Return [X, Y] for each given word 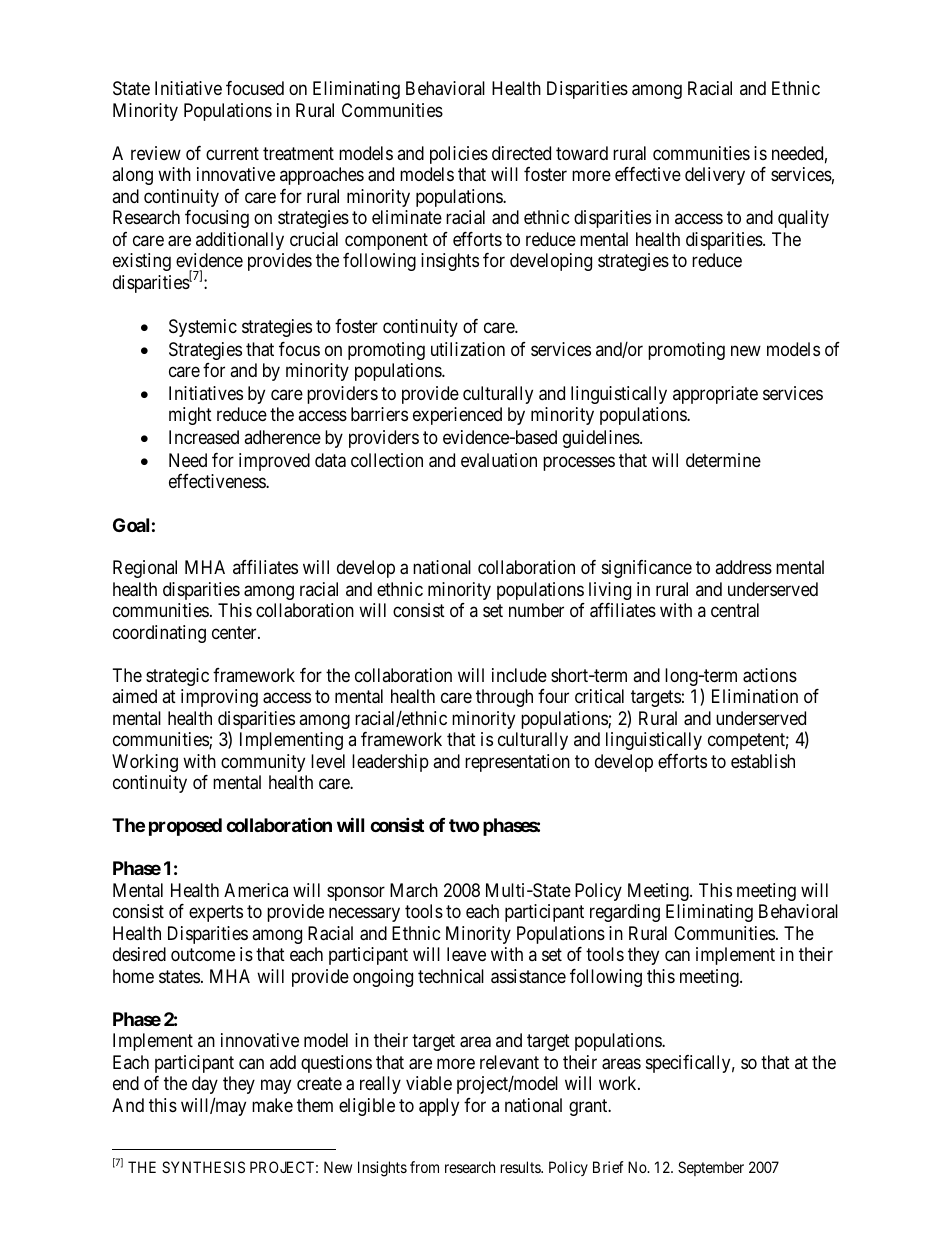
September [711, 1168]
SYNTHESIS [203, 1167]
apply [439, 1107]
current [232, 153]
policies [459, 155]
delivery [715, 176]
